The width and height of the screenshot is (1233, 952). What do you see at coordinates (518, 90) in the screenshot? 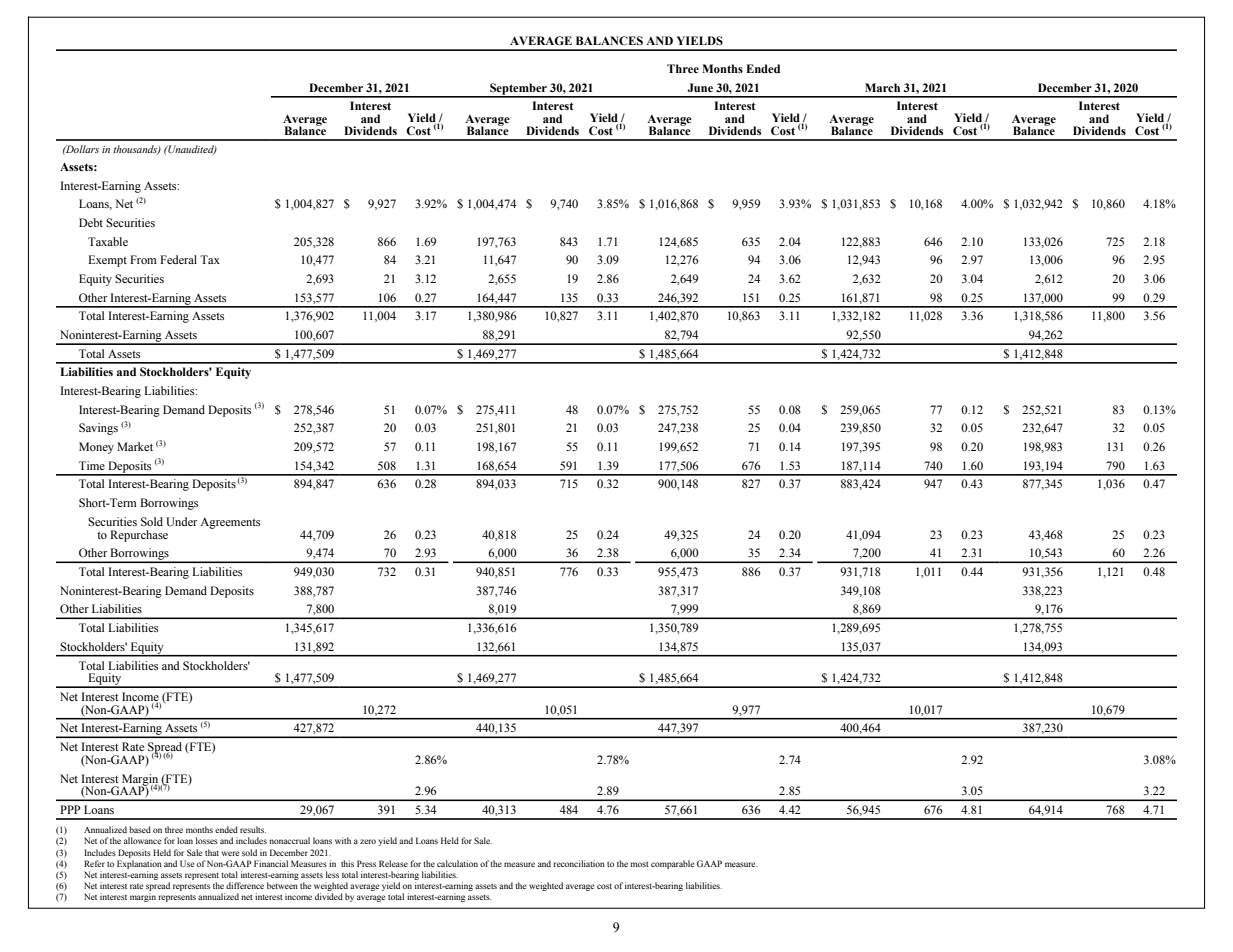
I see `September` at bounding box center [518, 90].
